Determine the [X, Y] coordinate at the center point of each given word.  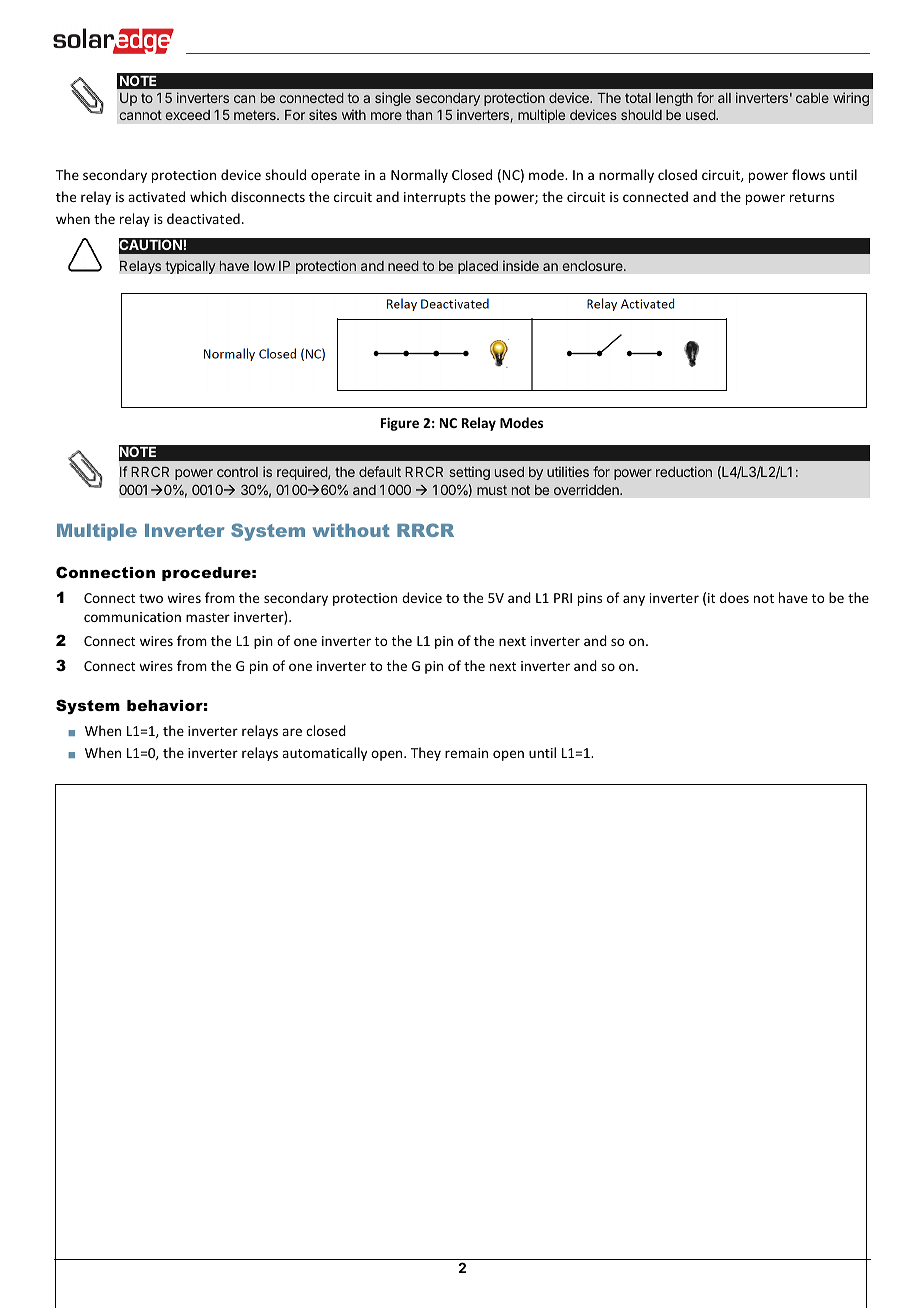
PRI [563, 598]
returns [812, 197]
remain [466, 753]
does [734, 597]
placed [478, 267]
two [151, 598]
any [634, 600]
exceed [187, 115]
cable [812, 98]
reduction [684, 471]
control [237, 472]
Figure [400, 424]
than [419, 115]
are [292, 732]
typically [190, 267]
